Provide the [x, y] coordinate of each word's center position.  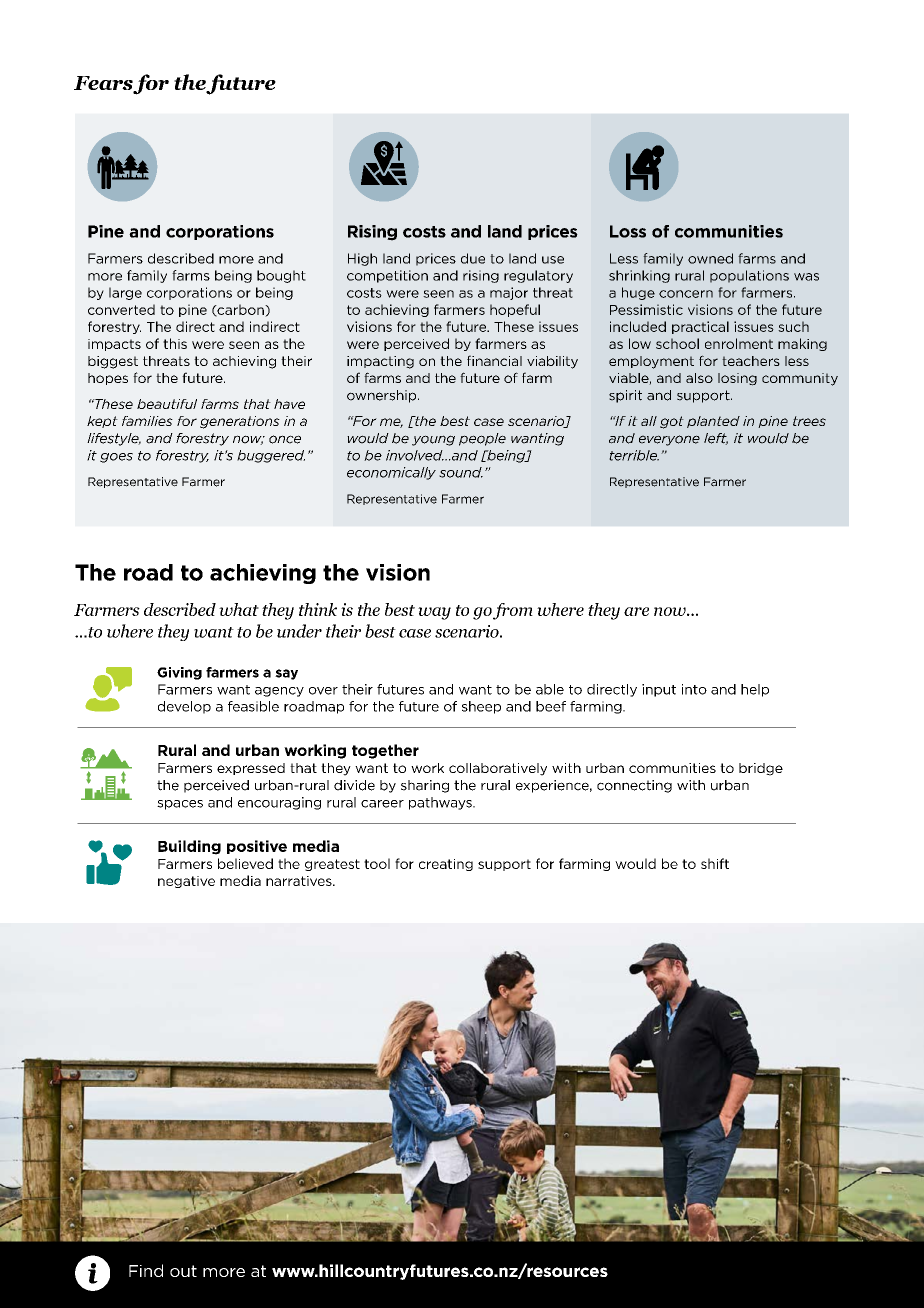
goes [116, 458]
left [716, 439]
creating [446, 865]
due [473, 258]
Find [146, 1270]
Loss [628, 231]
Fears [104, 84]
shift [715, 863]
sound [461, 472]
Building [189, 847]
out [183, 1271]
